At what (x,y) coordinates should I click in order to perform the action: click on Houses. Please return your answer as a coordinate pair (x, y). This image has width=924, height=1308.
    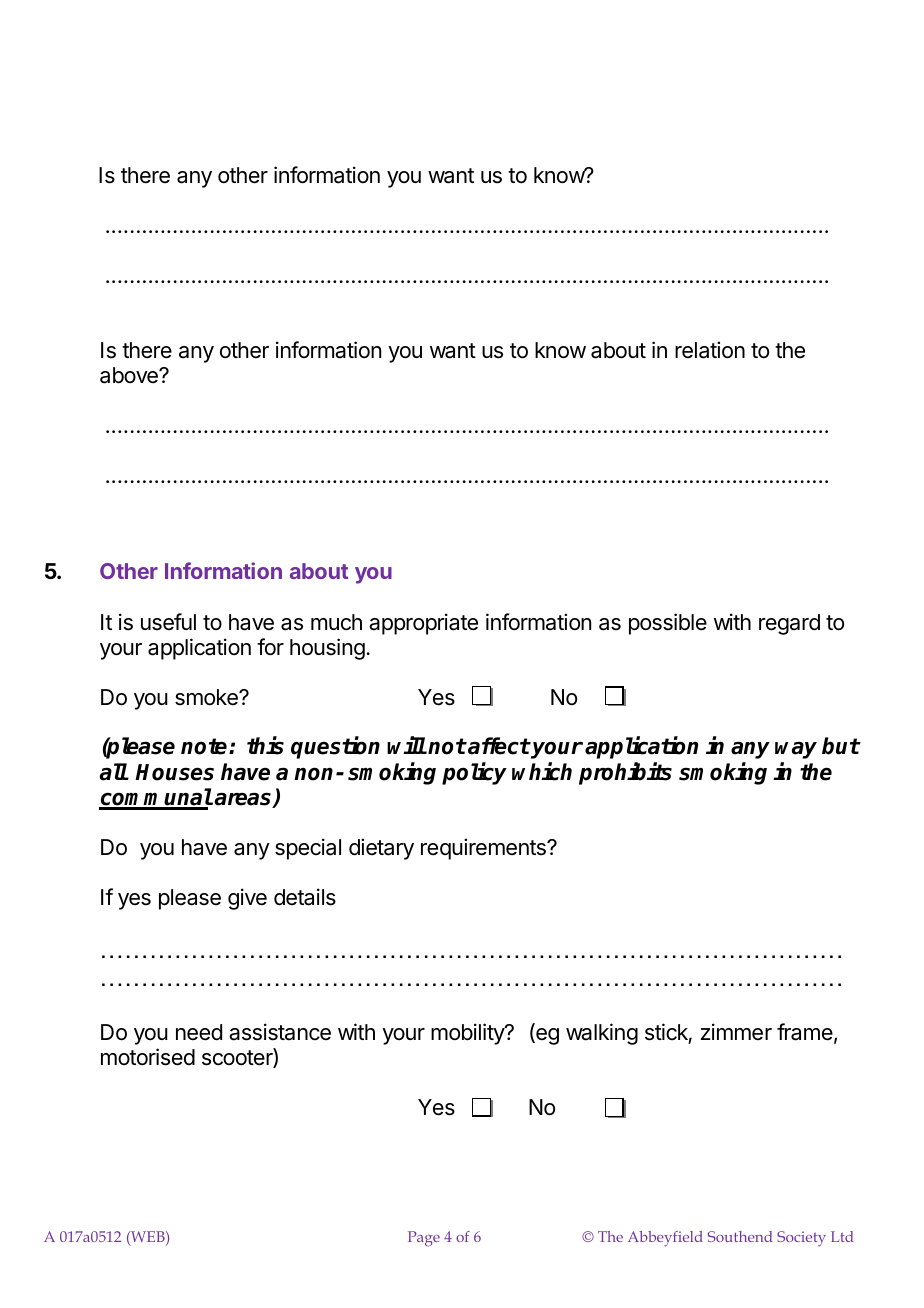
    Looking at the image, I should click on (174, 772).
